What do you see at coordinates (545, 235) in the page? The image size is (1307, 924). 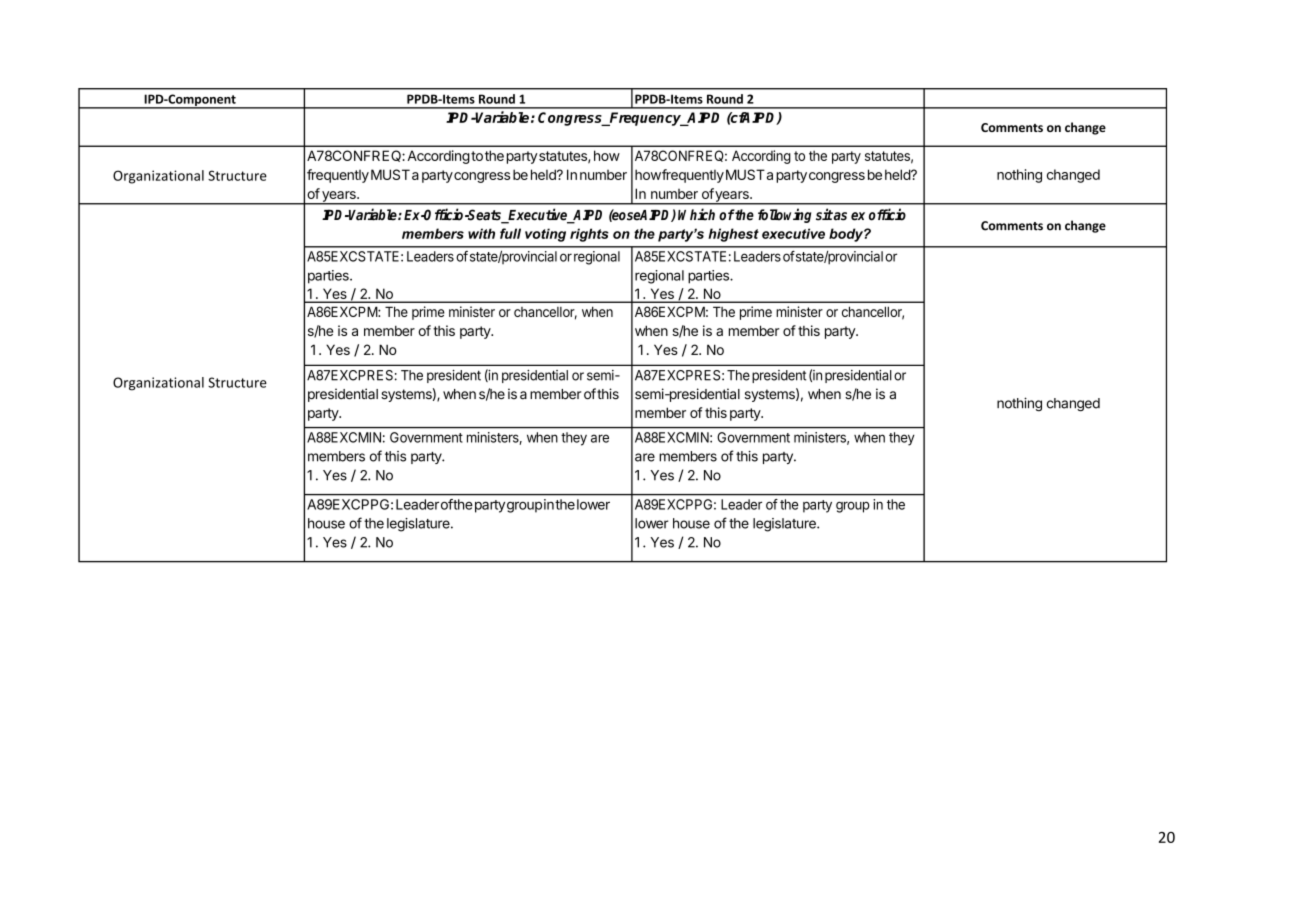 I see `voting` at bounding box center [545, 235].
